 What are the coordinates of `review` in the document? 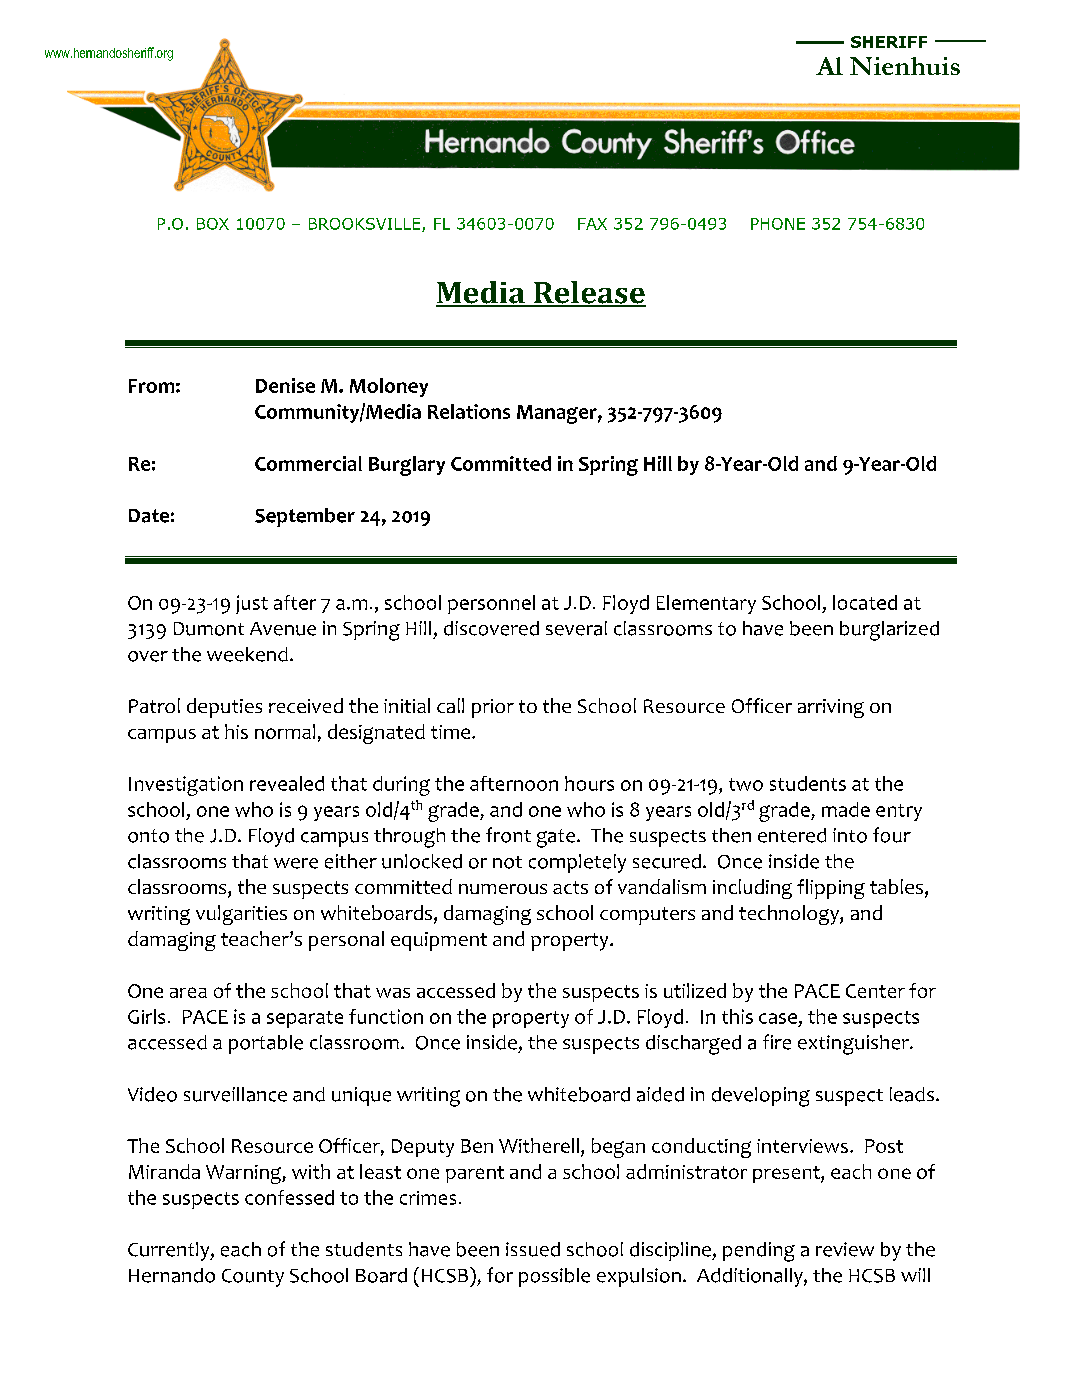 It's located at (845, 1249).
